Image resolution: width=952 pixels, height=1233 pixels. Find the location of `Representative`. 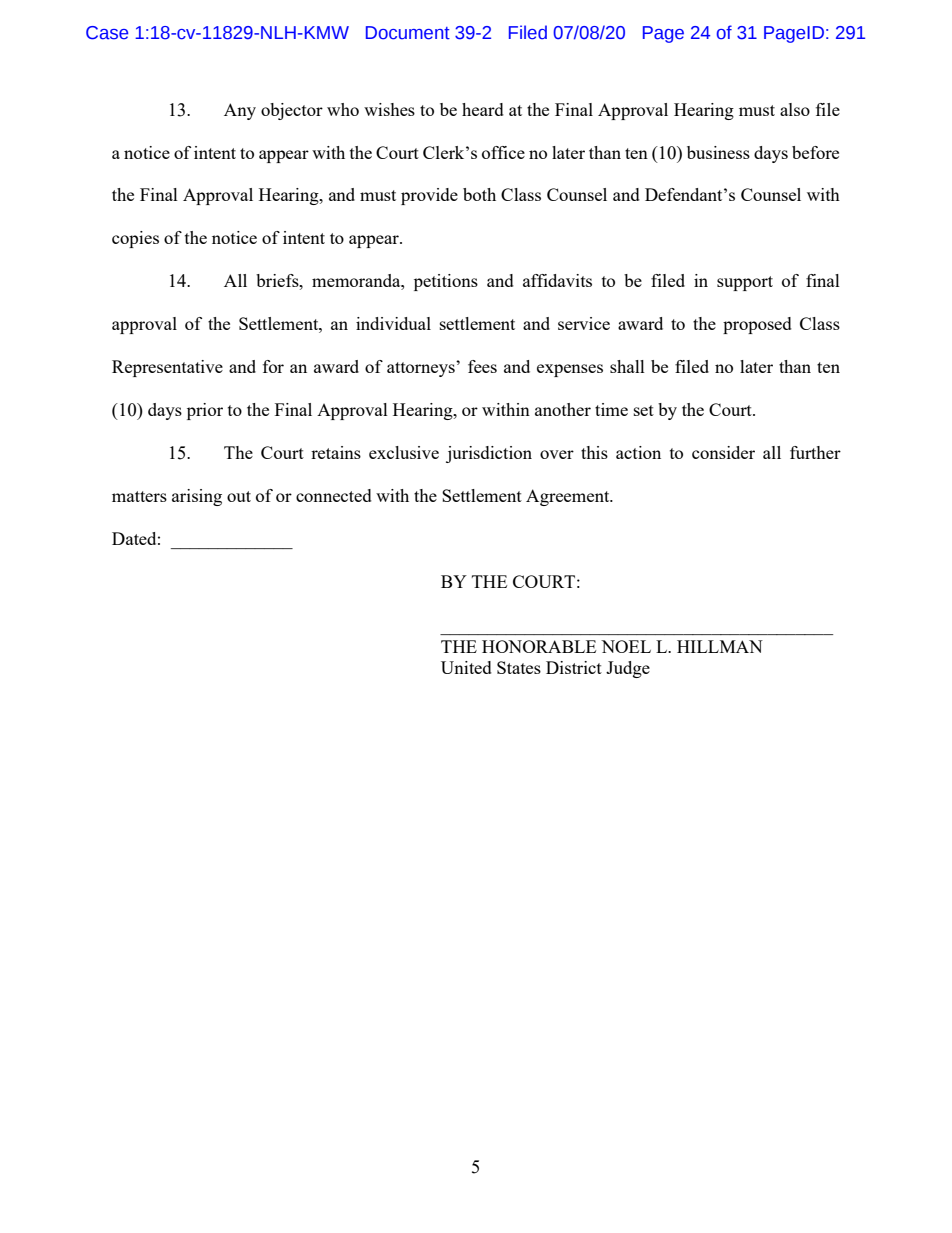

Representative is located at coordinates (167, 368).
